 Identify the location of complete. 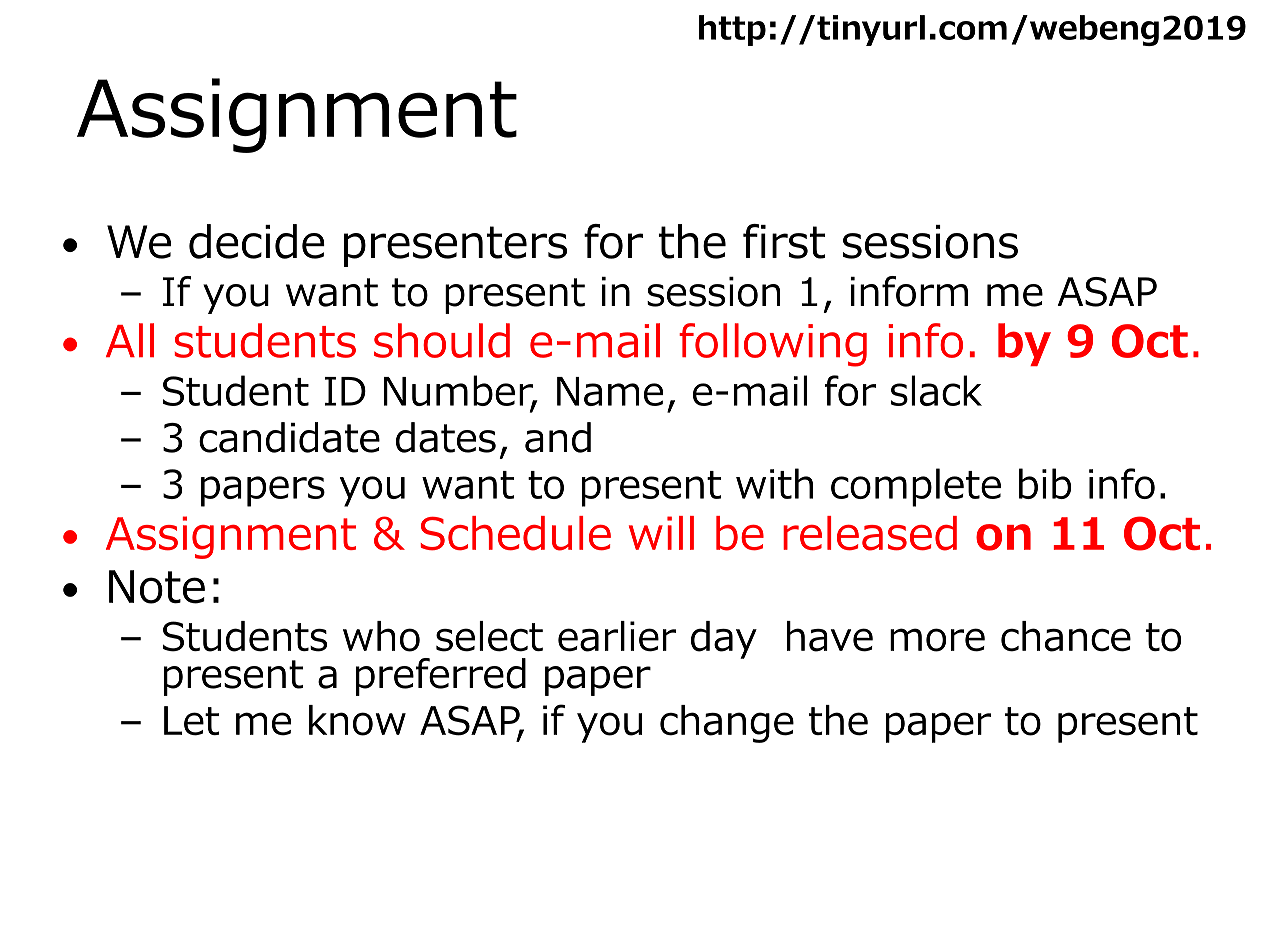
(916, 487).
